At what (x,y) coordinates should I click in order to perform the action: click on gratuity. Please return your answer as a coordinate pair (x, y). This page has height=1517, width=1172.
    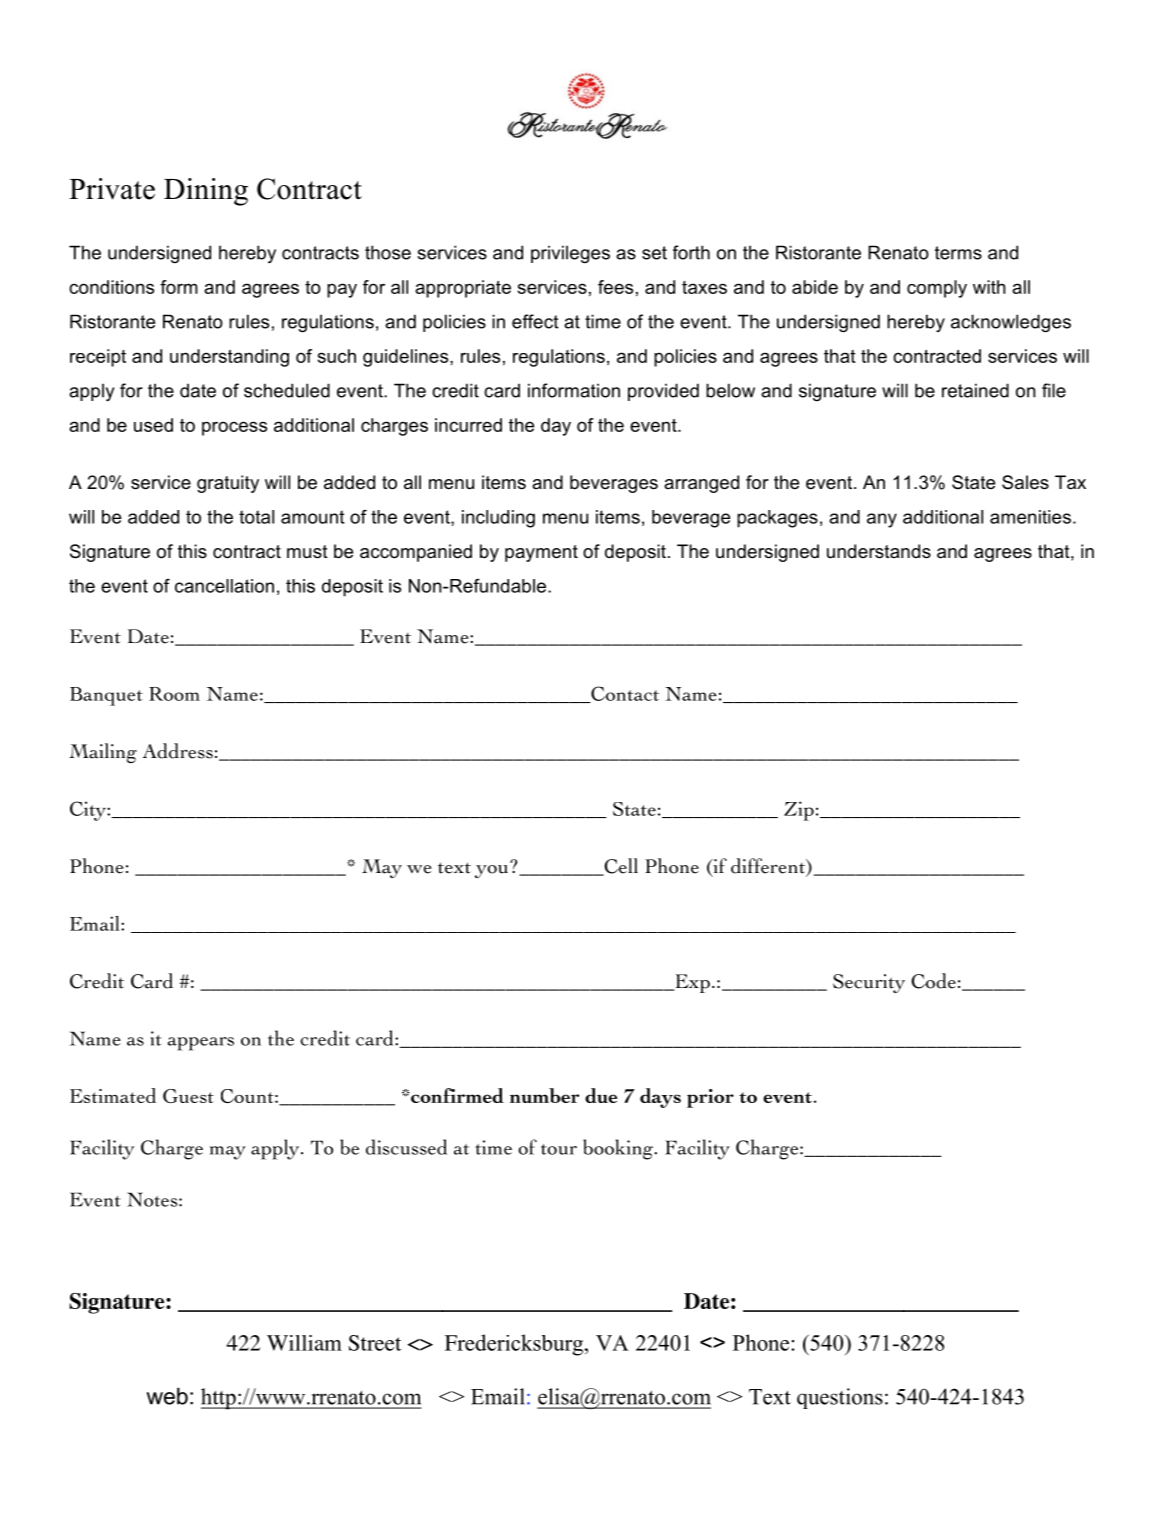
    Looking at the image, I should click on (228, 484).
